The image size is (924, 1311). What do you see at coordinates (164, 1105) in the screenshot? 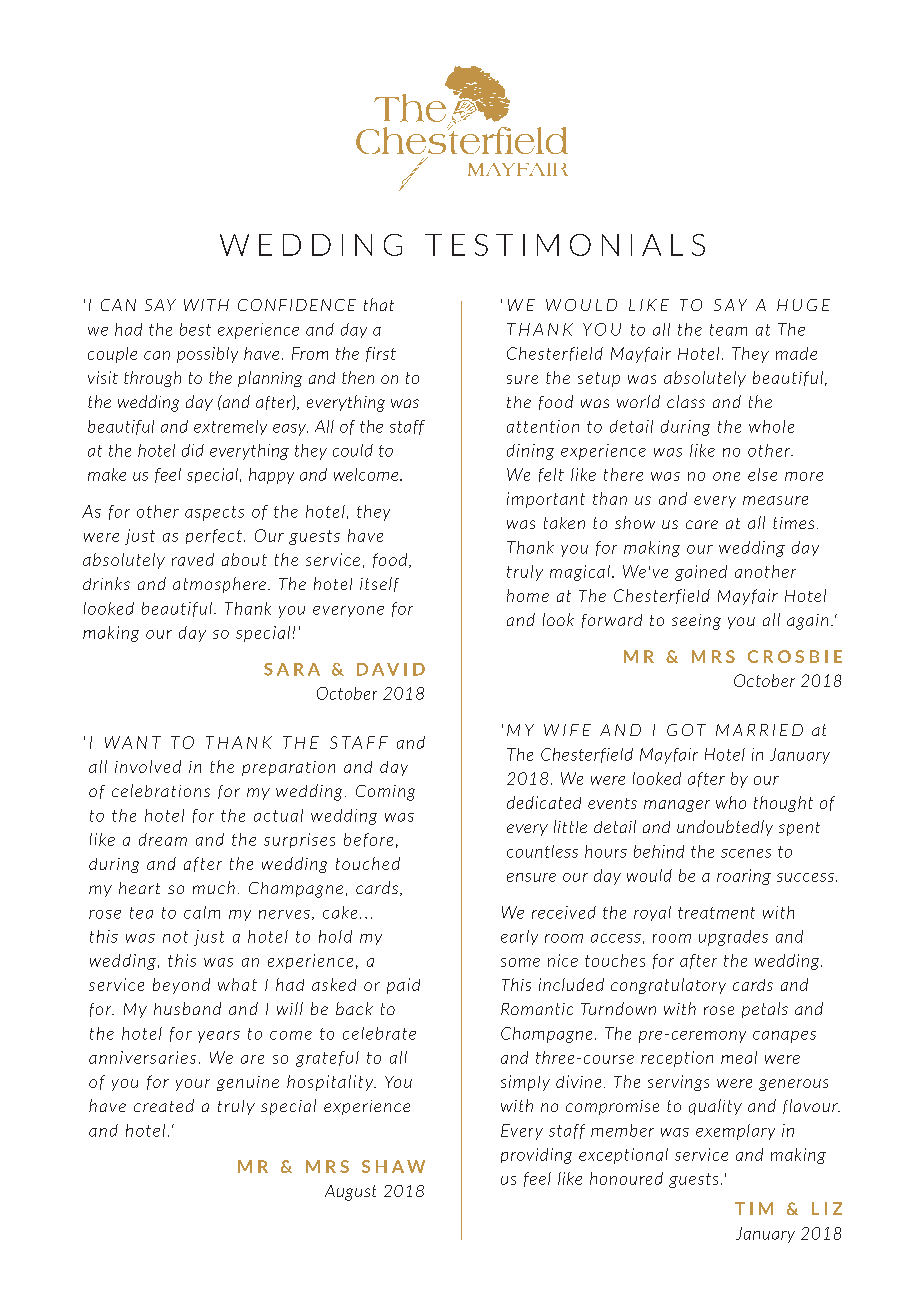
I see `created` at bounding box center [164, 1105].
